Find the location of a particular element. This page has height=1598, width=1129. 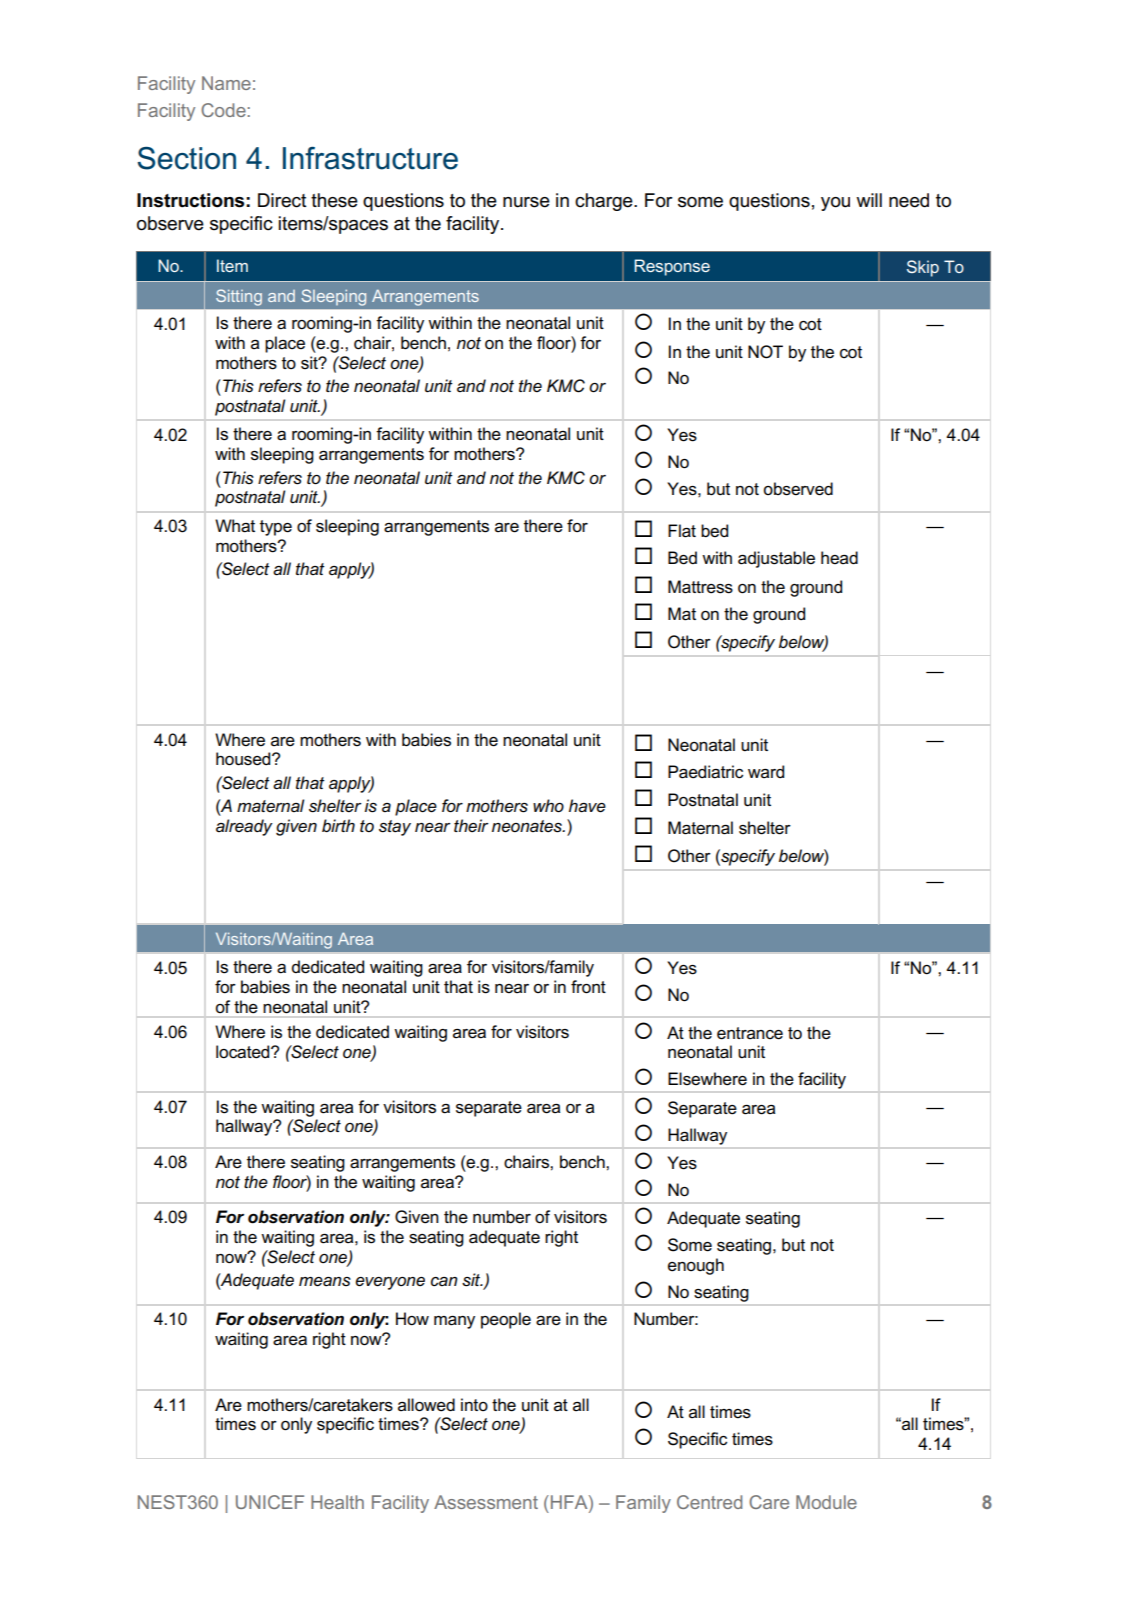

you is located at coordinates (835, 204).
